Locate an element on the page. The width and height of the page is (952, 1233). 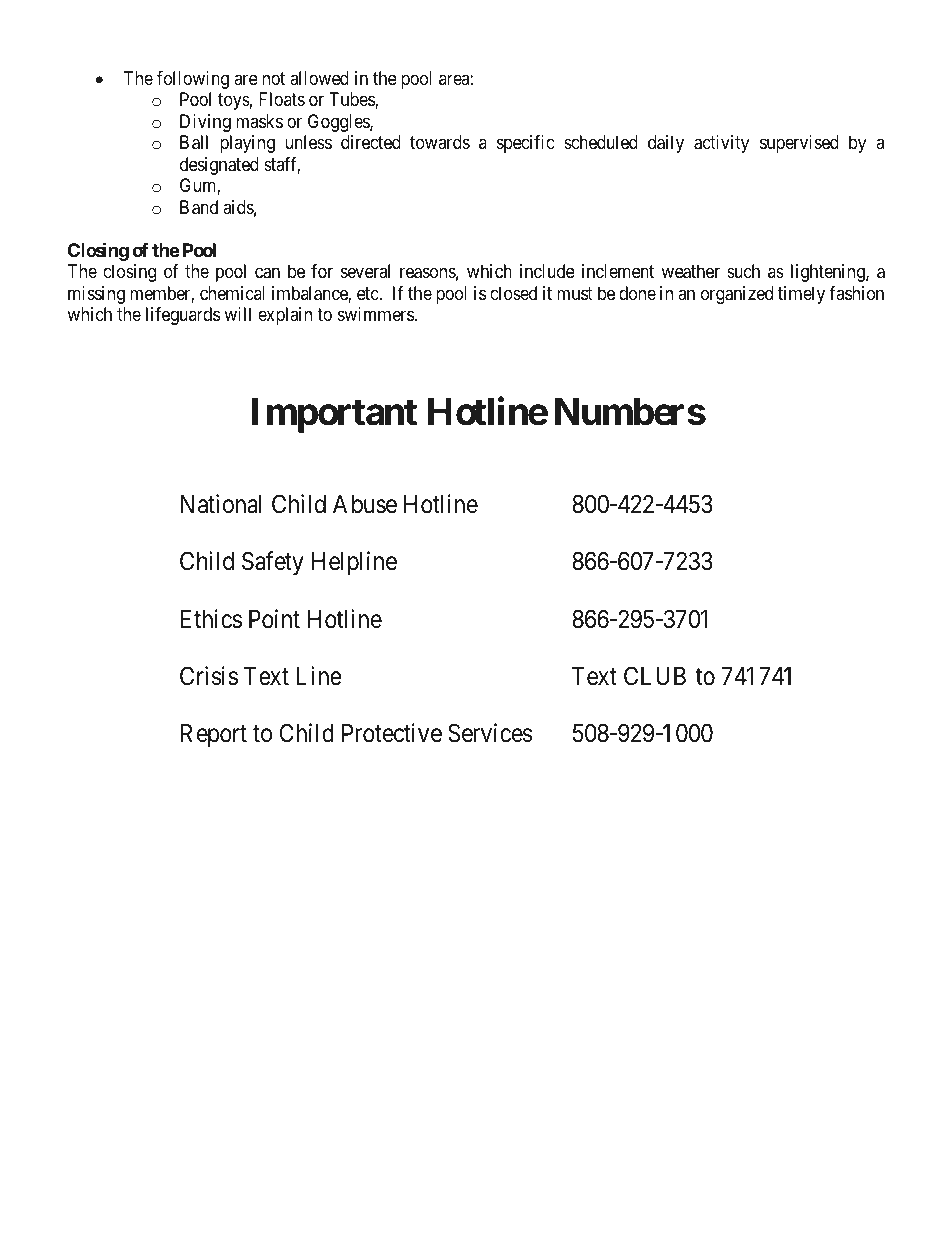
lifeguards is located at coordinates (183, 316).
